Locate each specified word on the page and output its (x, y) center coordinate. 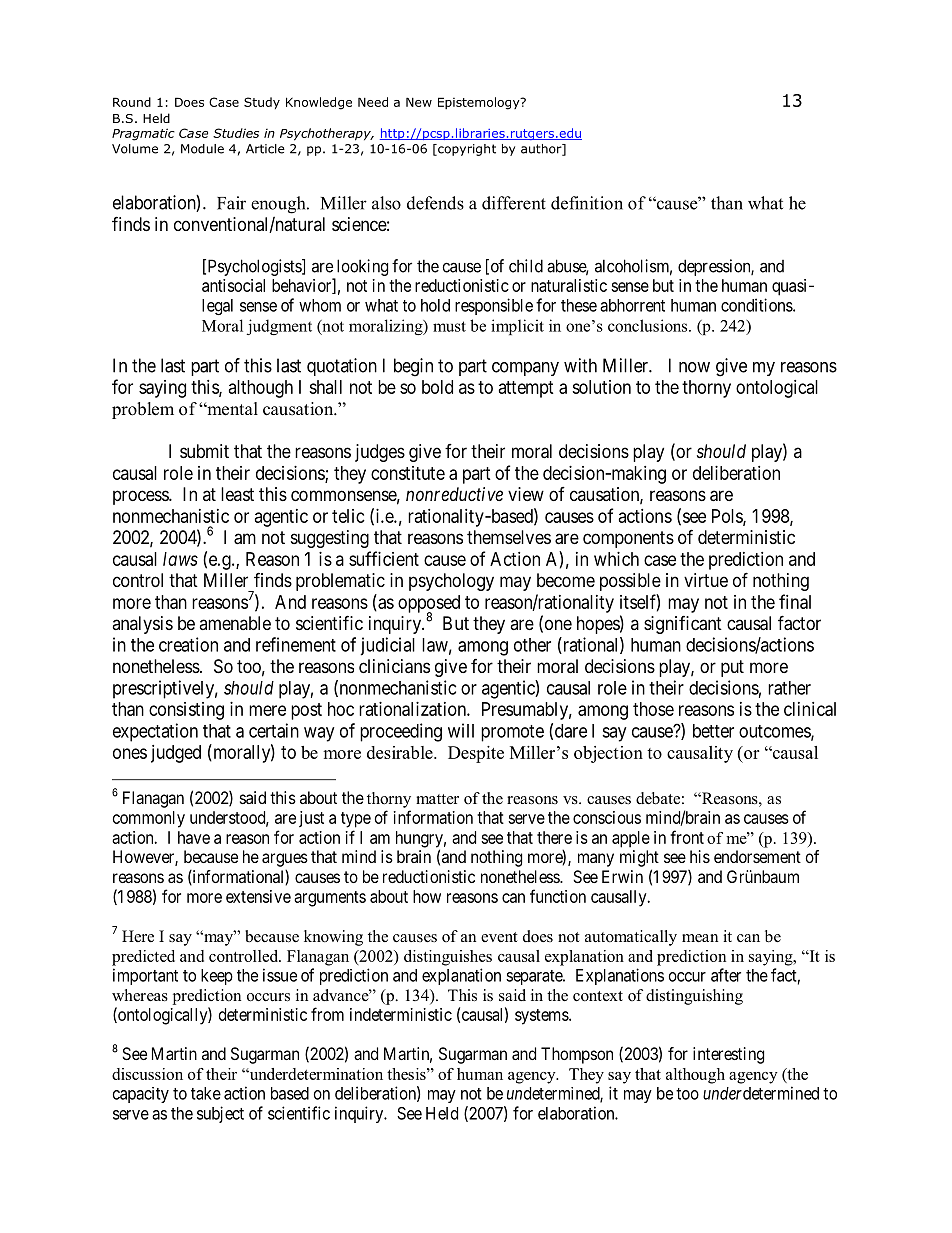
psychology (451, 582)
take (206, 1093)
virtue (706, 580)
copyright (466, 150)
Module (202, 149)
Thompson (577, 1055)
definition (587, 203)
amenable (235, 623)
